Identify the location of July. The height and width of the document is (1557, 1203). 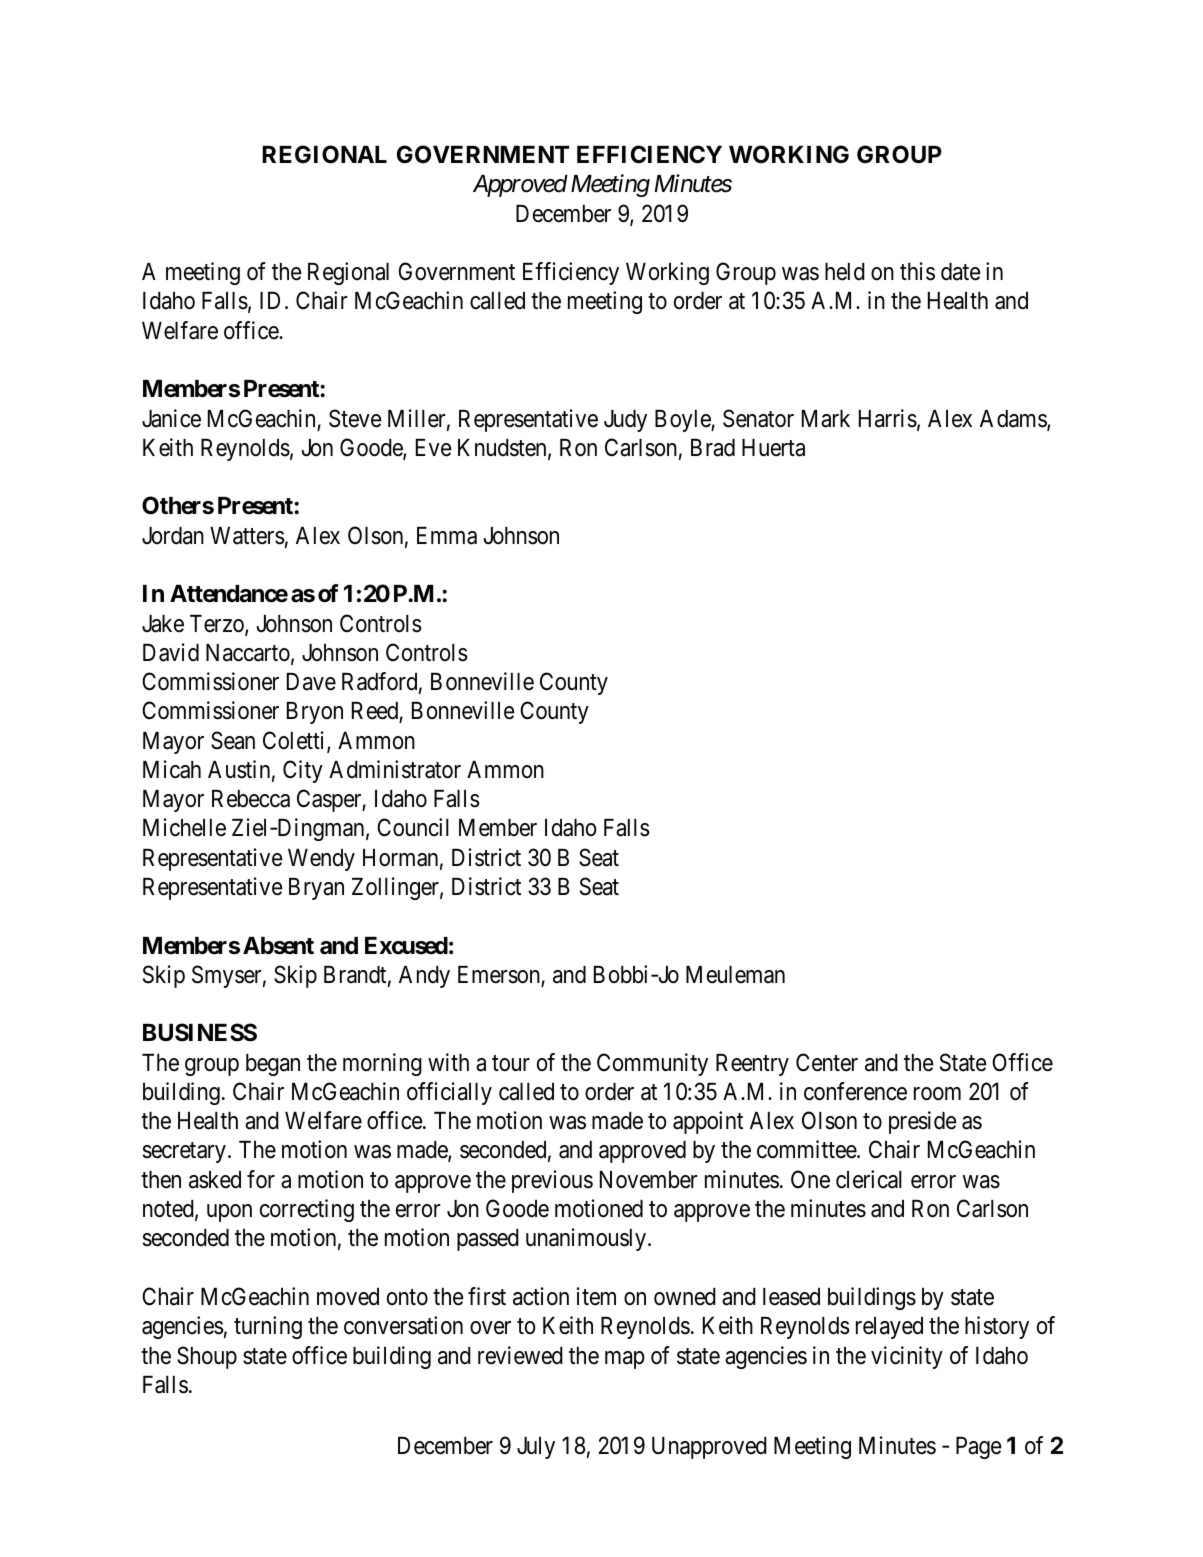
(536, 1448).
